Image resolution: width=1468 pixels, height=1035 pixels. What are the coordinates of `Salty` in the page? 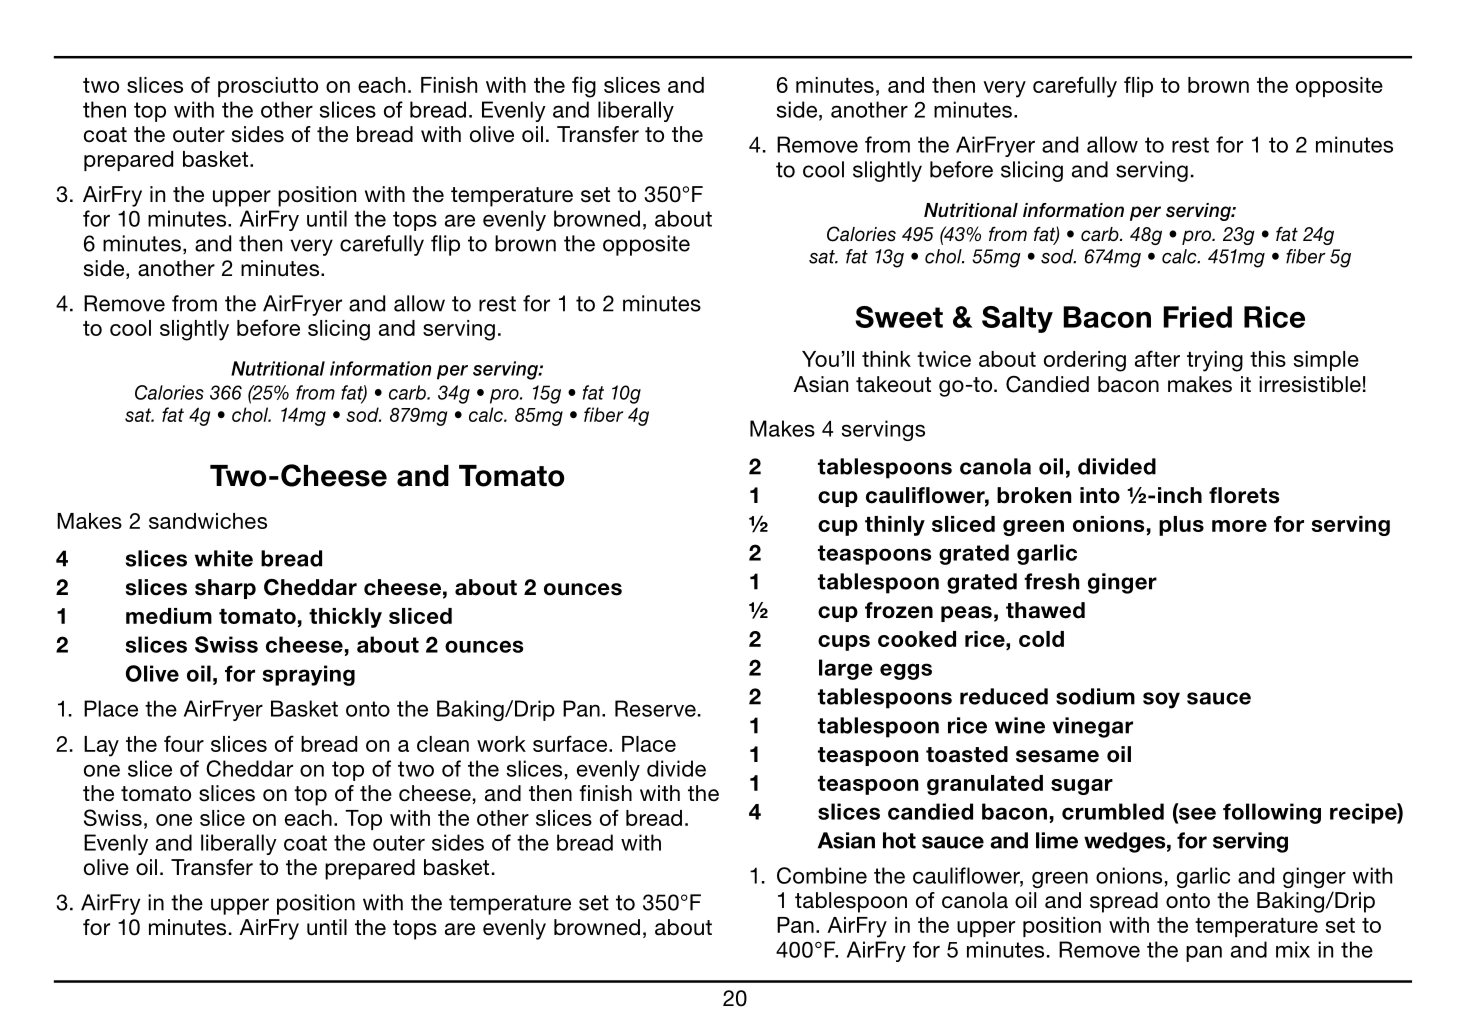 It's located at (1017, 319).
